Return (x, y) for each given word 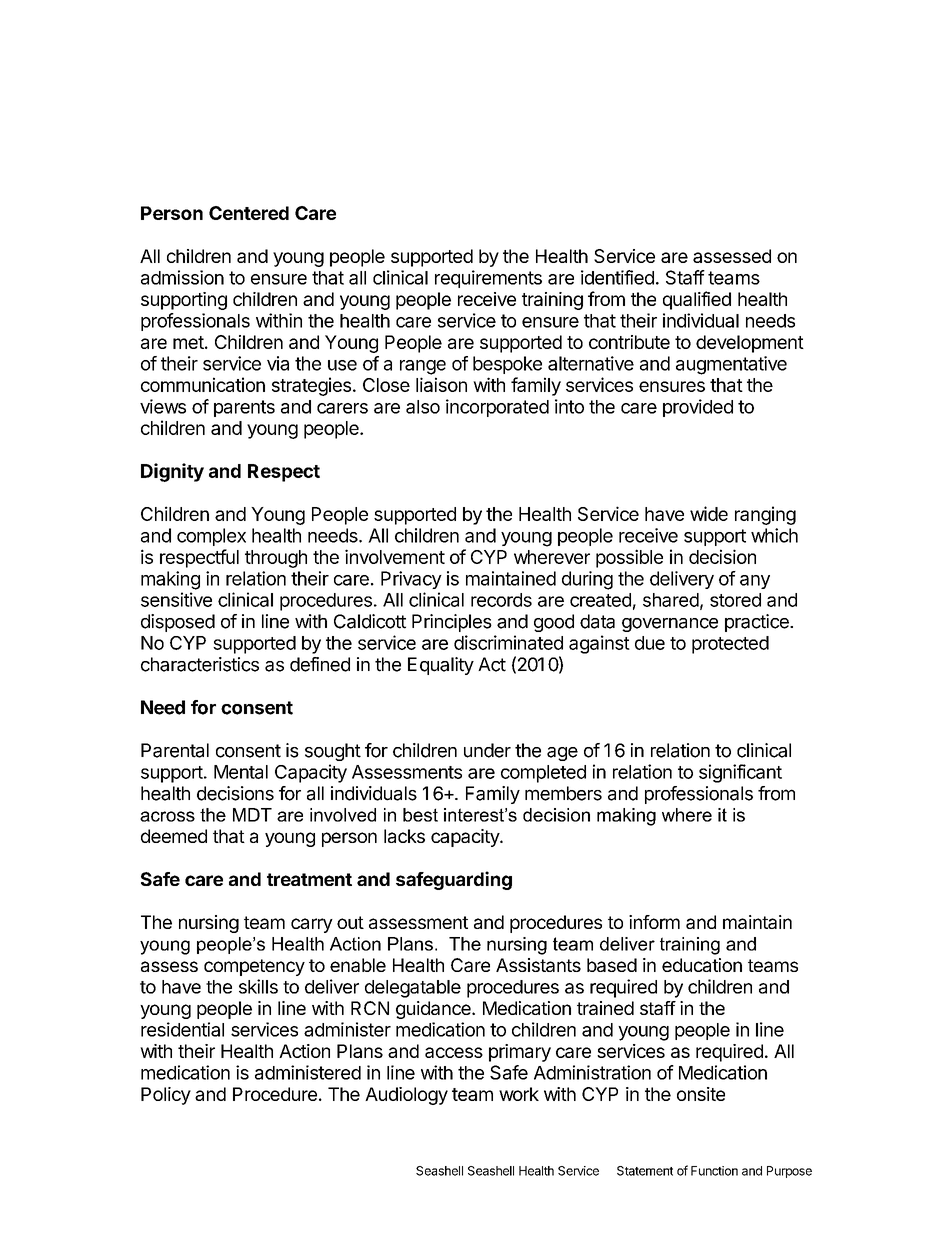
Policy (166, 1096)
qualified (697, 300)
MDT (252, 815)
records (501, 600)
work (519, 1094)
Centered (249, 213)
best (420, 815)
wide (709, 513)
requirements (488, 279)
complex (211, 537)
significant (740, 773)
